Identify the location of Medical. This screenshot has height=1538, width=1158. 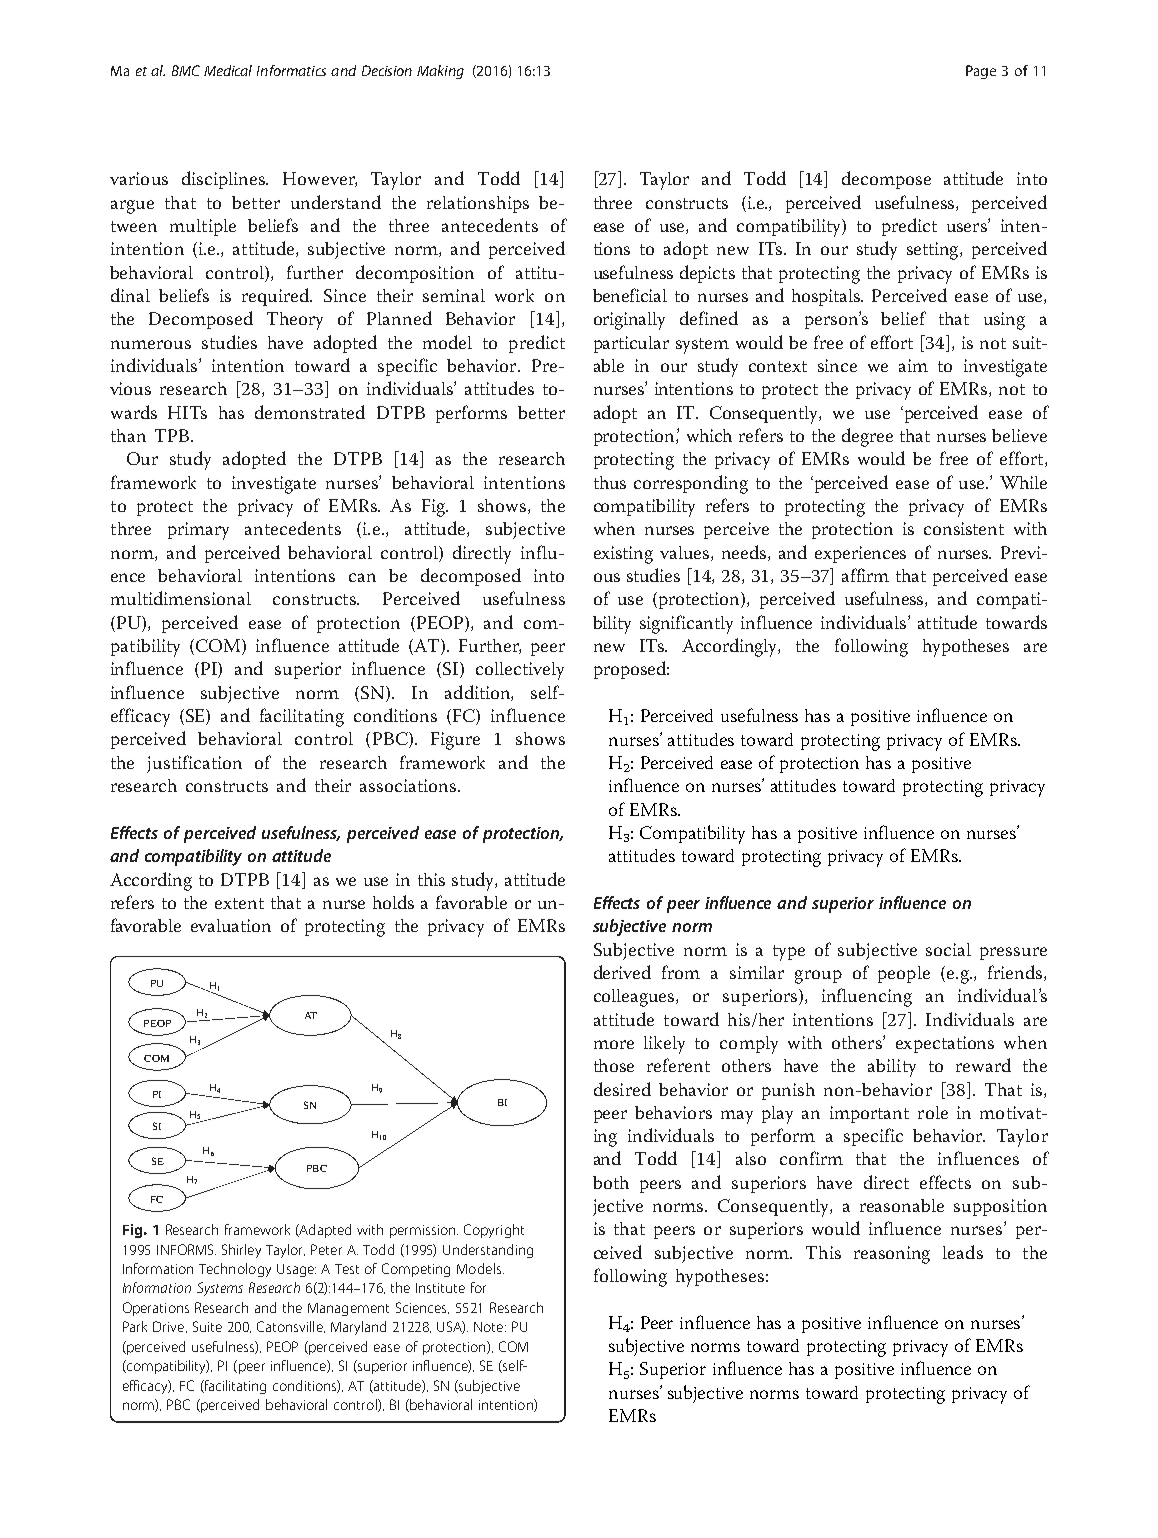
(228, 70).
